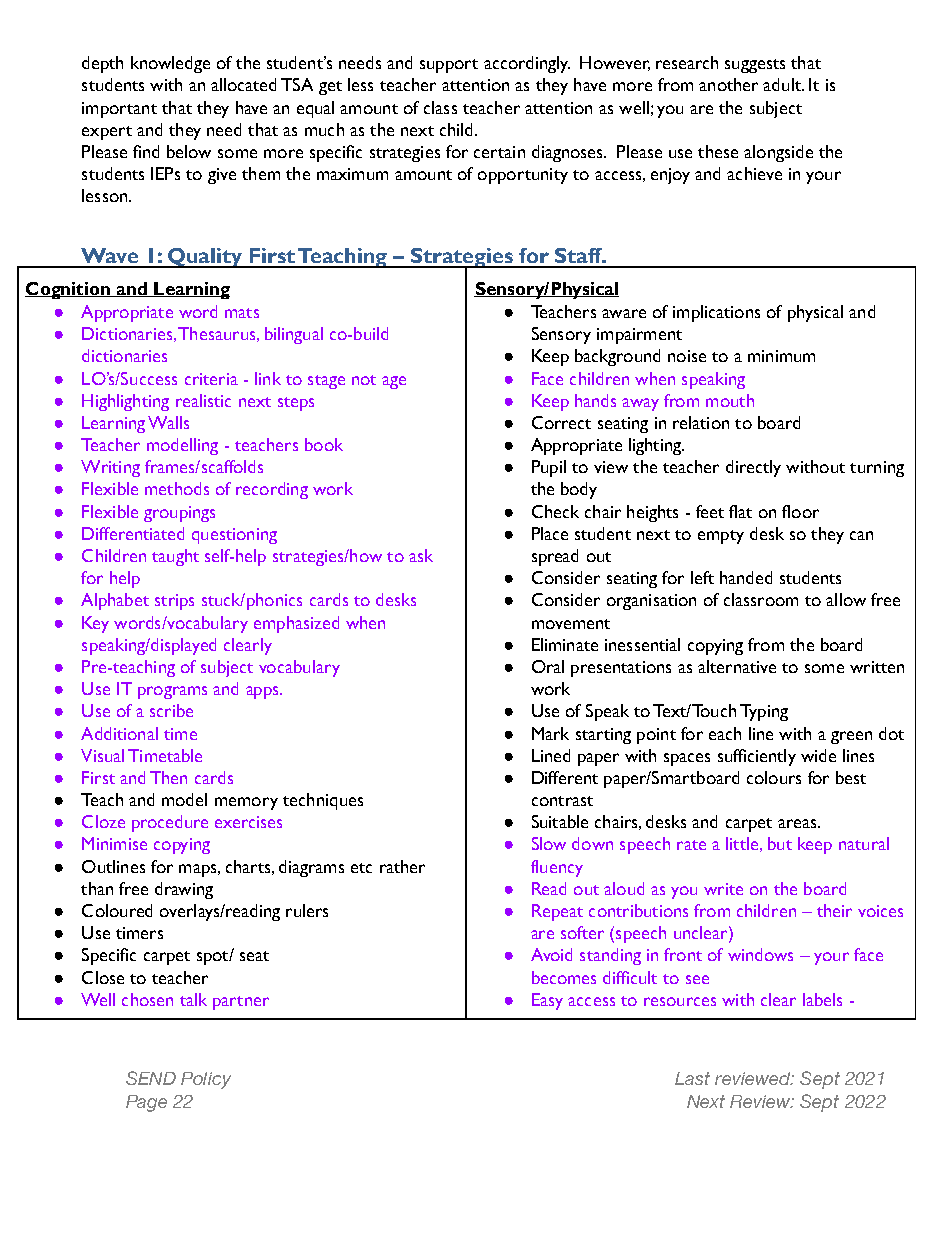 The height and width of the image is (1233, 952). Describe the element at coordinates (746, 577) in the image. I see `handed` at that location.
